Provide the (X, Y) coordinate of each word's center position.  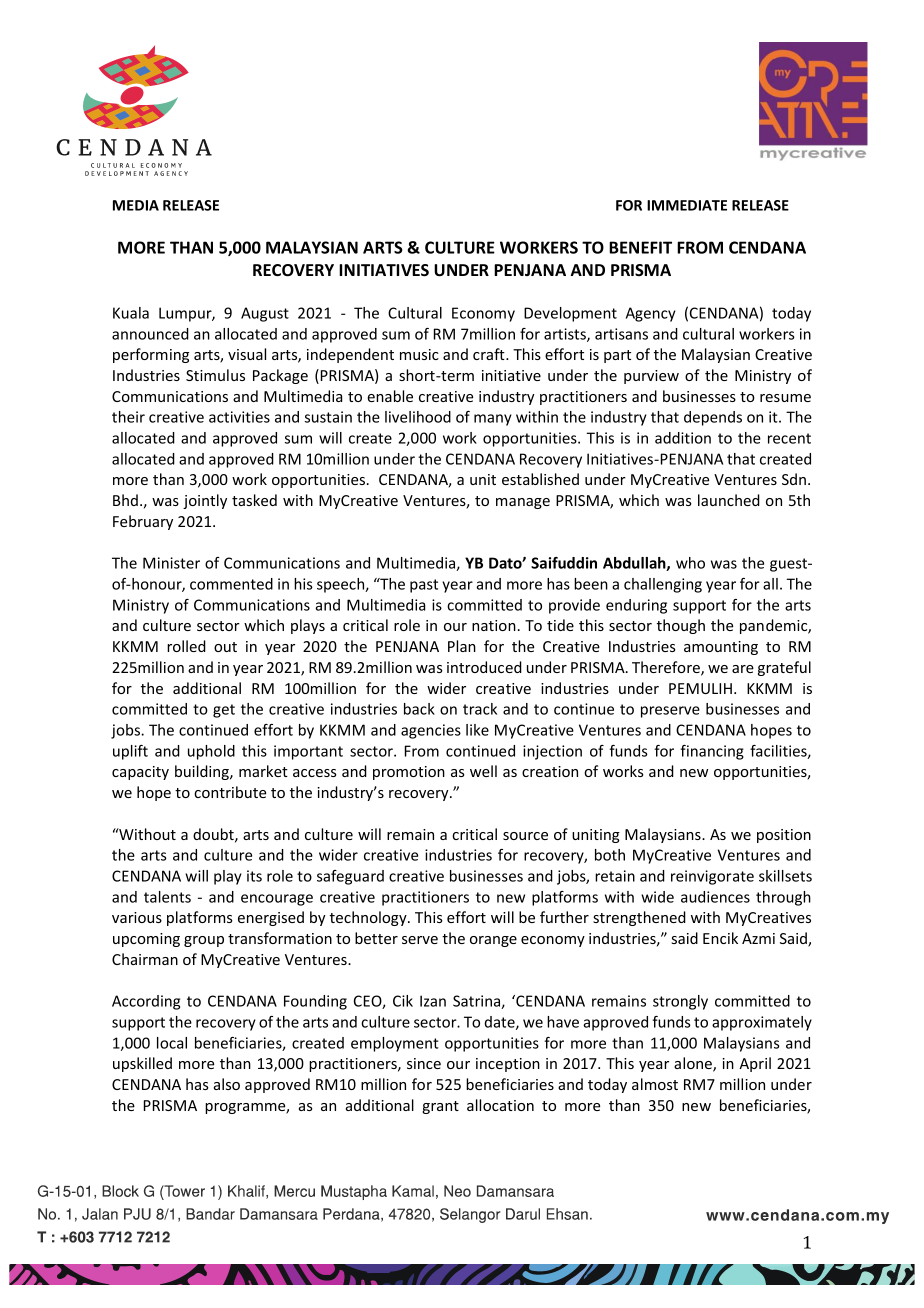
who (690, 563)
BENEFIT (640, 247)
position (784, 836)
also (227, 1084)
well (483, 771)
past (424, 586)
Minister (171, 563)
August (265, 314)
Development (570, 314)
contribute (230, 792)
